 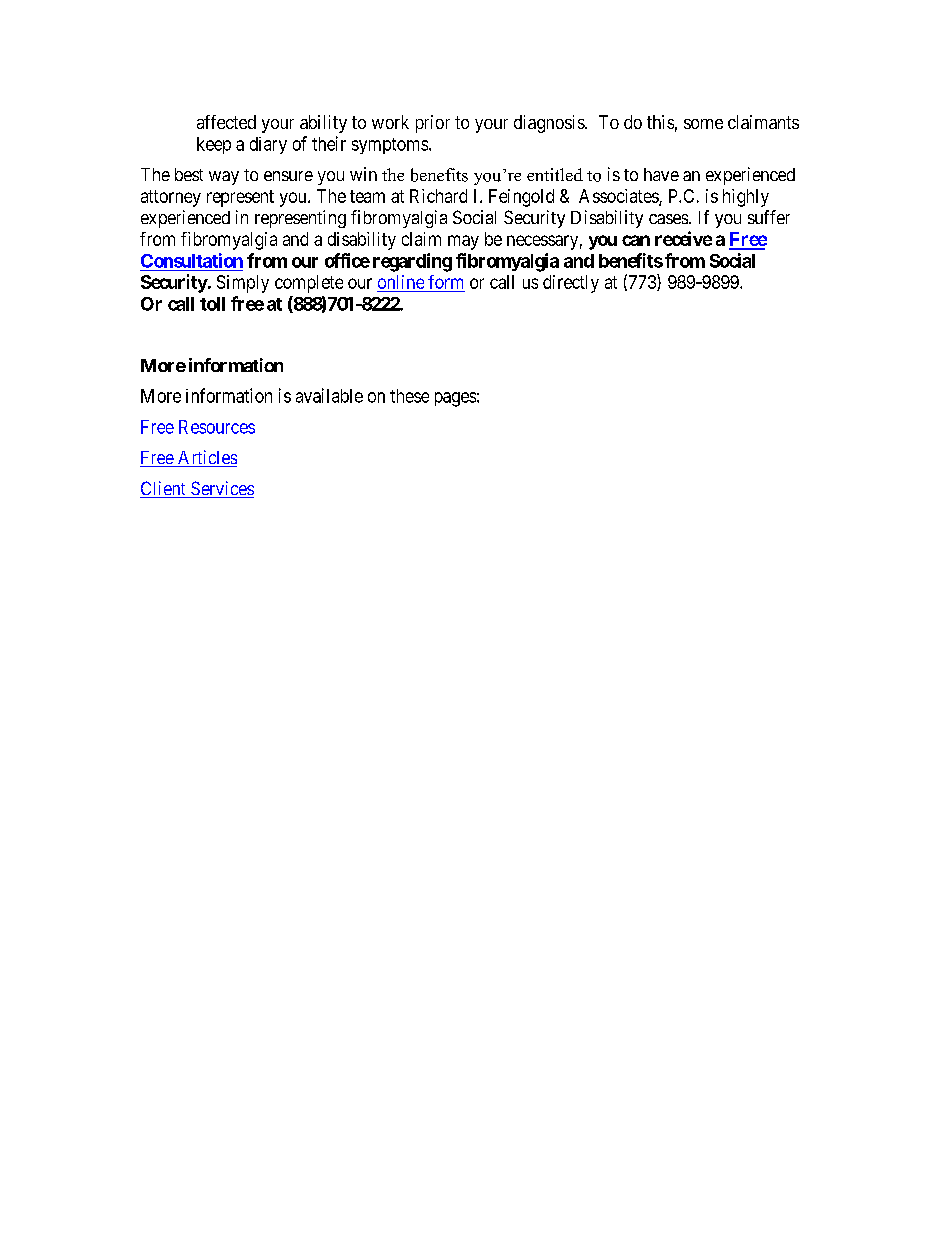 I want to click on directly, so click(x=571, y=284).
